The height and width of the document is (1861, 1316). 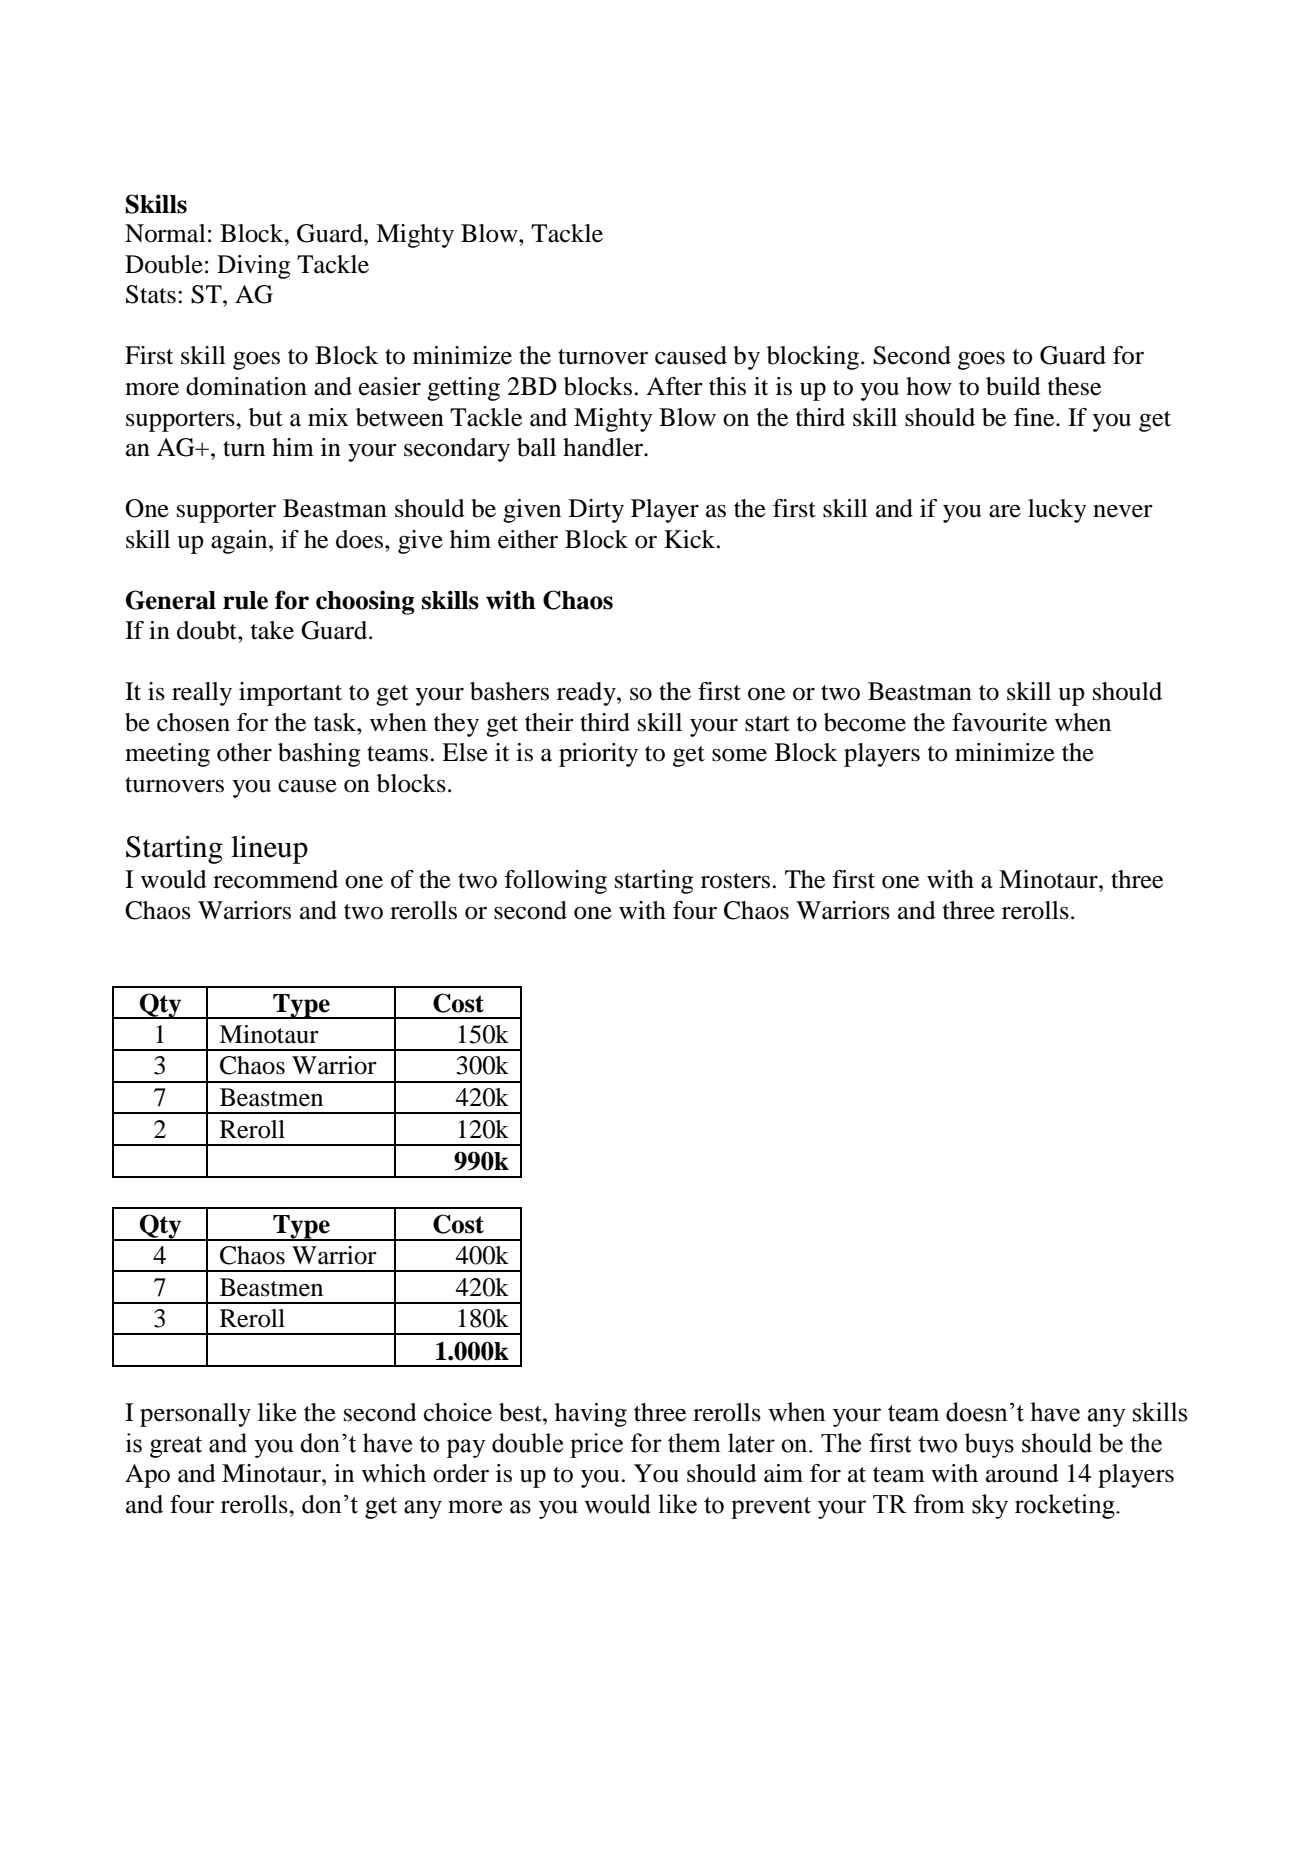 What do you see at coordinates (1022, 1473) in the document?
I see `around` at bounding box center [1022, 1473].
